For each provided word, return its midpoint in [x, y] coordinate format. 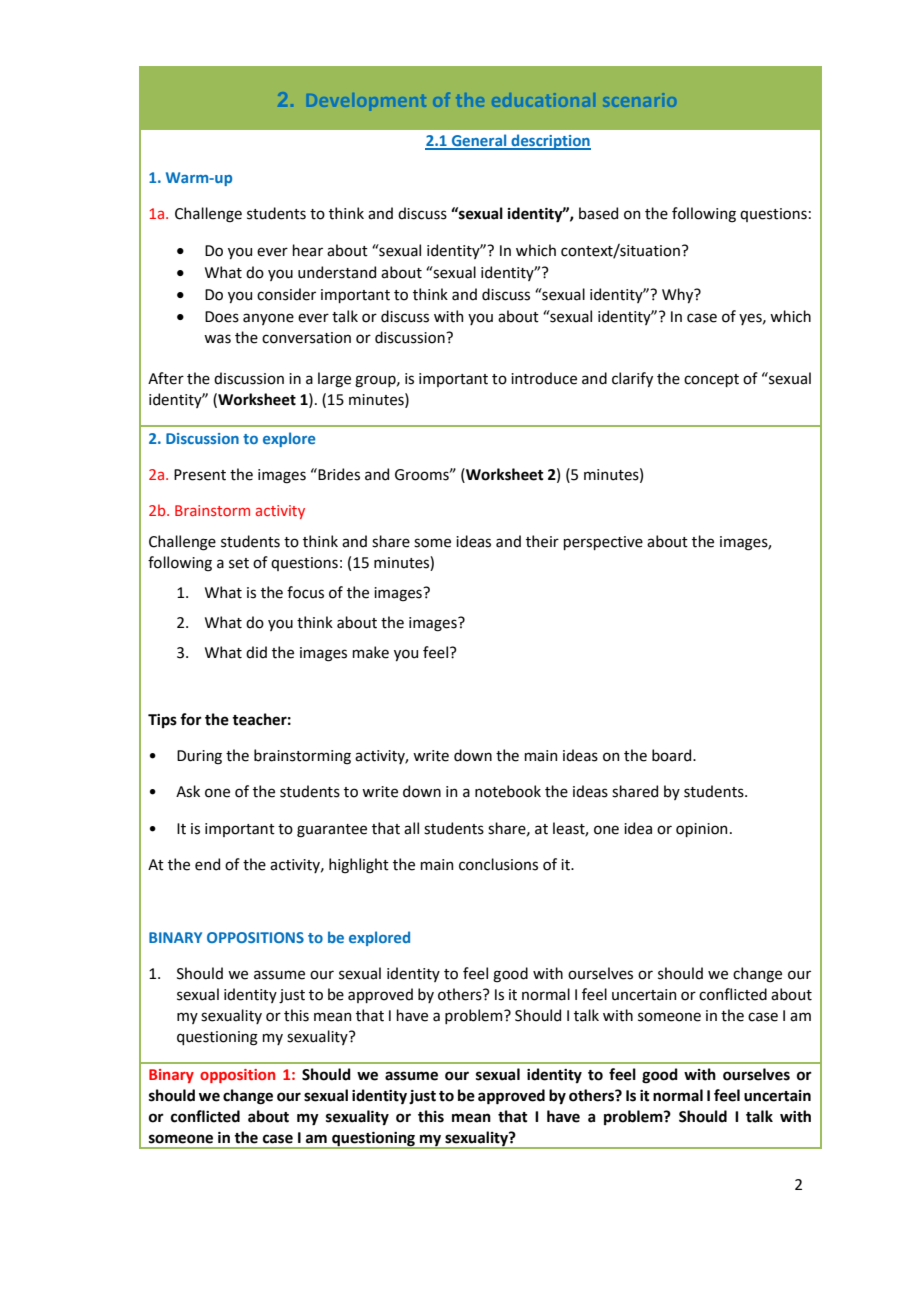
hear [307, 250]
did [256, 652]
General [479, 141]
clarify [632, 379]
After [166, 378]
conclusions [498, 864]
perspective [603, 543]
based [598, 213]
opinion [701, 830]
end [207, 864]
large [334, 380]
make [370, 652]
